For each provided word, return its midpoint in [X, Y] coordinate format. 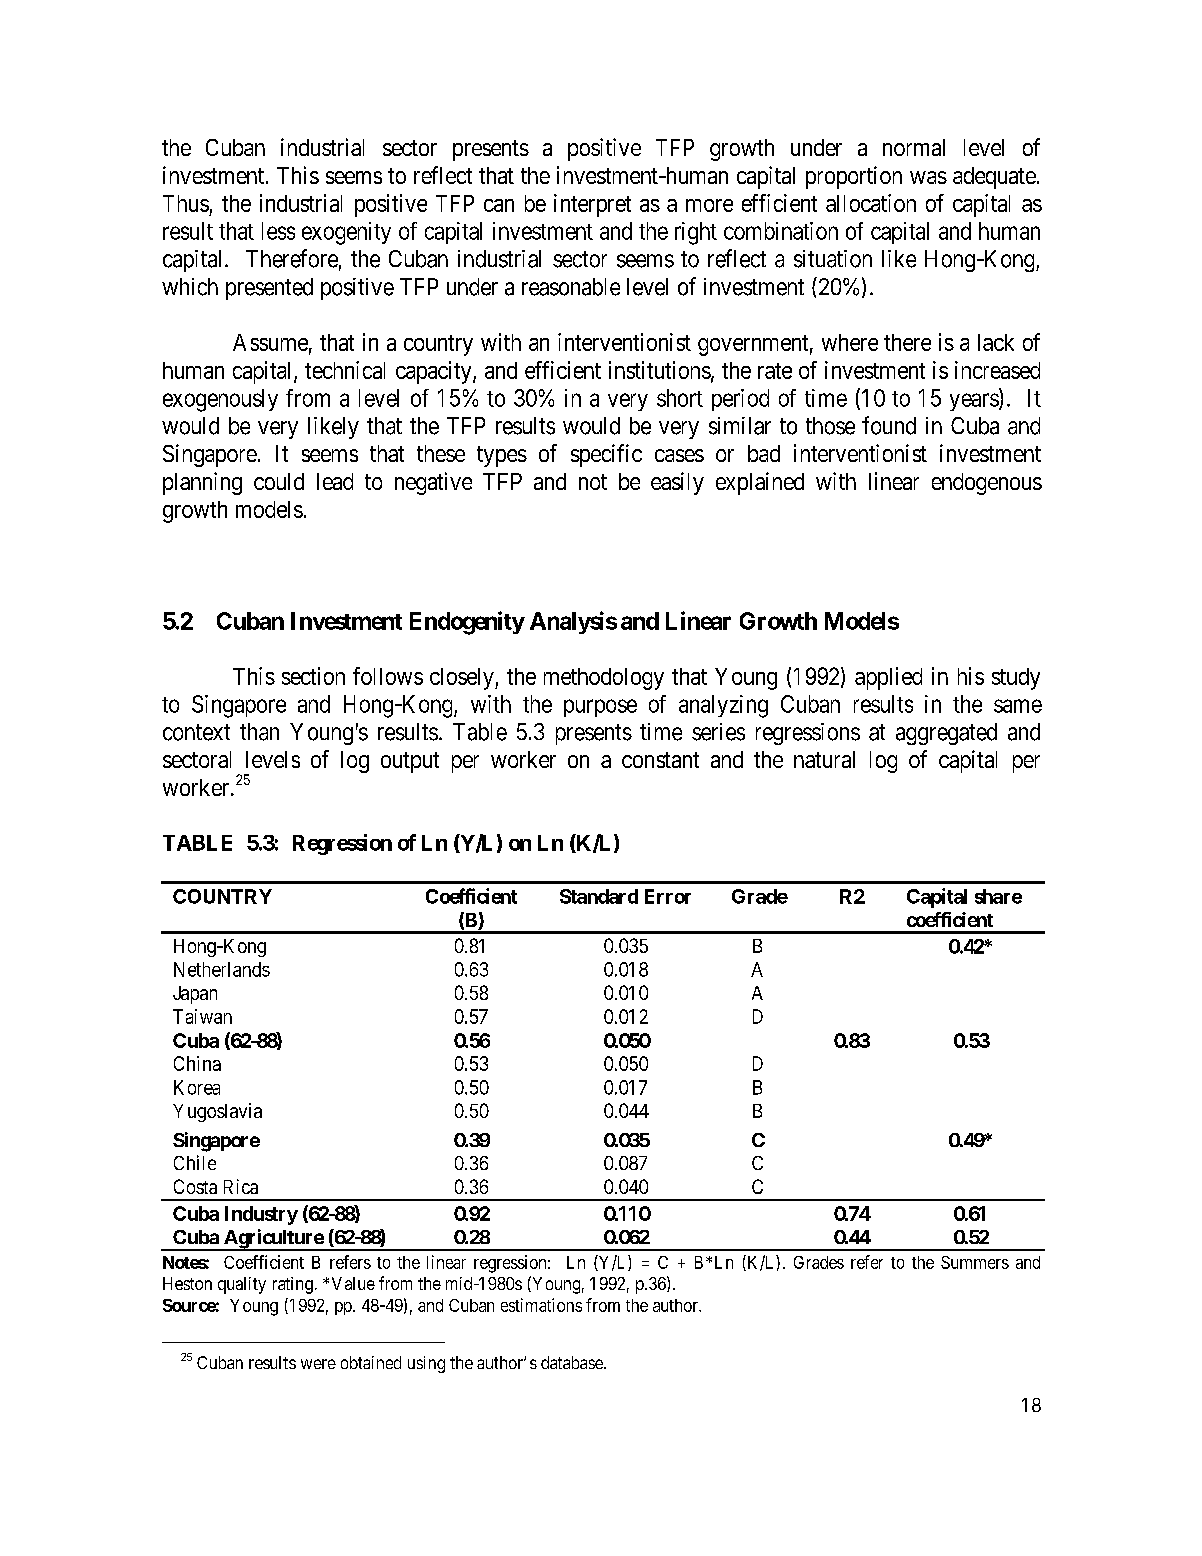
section [313, 676]
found [889, 425]
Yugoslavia [217, 1112]
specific [606, 455]
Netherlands [222, 969]
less [278, 231]
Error [668, 896]
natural [824, 759]
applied [888, 678]
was [928, 177]
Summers [975, 1262]
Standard [599, 896]
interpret [592, 205]
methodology [604, 679]
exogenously [220, 400]
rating [293, 1285]
